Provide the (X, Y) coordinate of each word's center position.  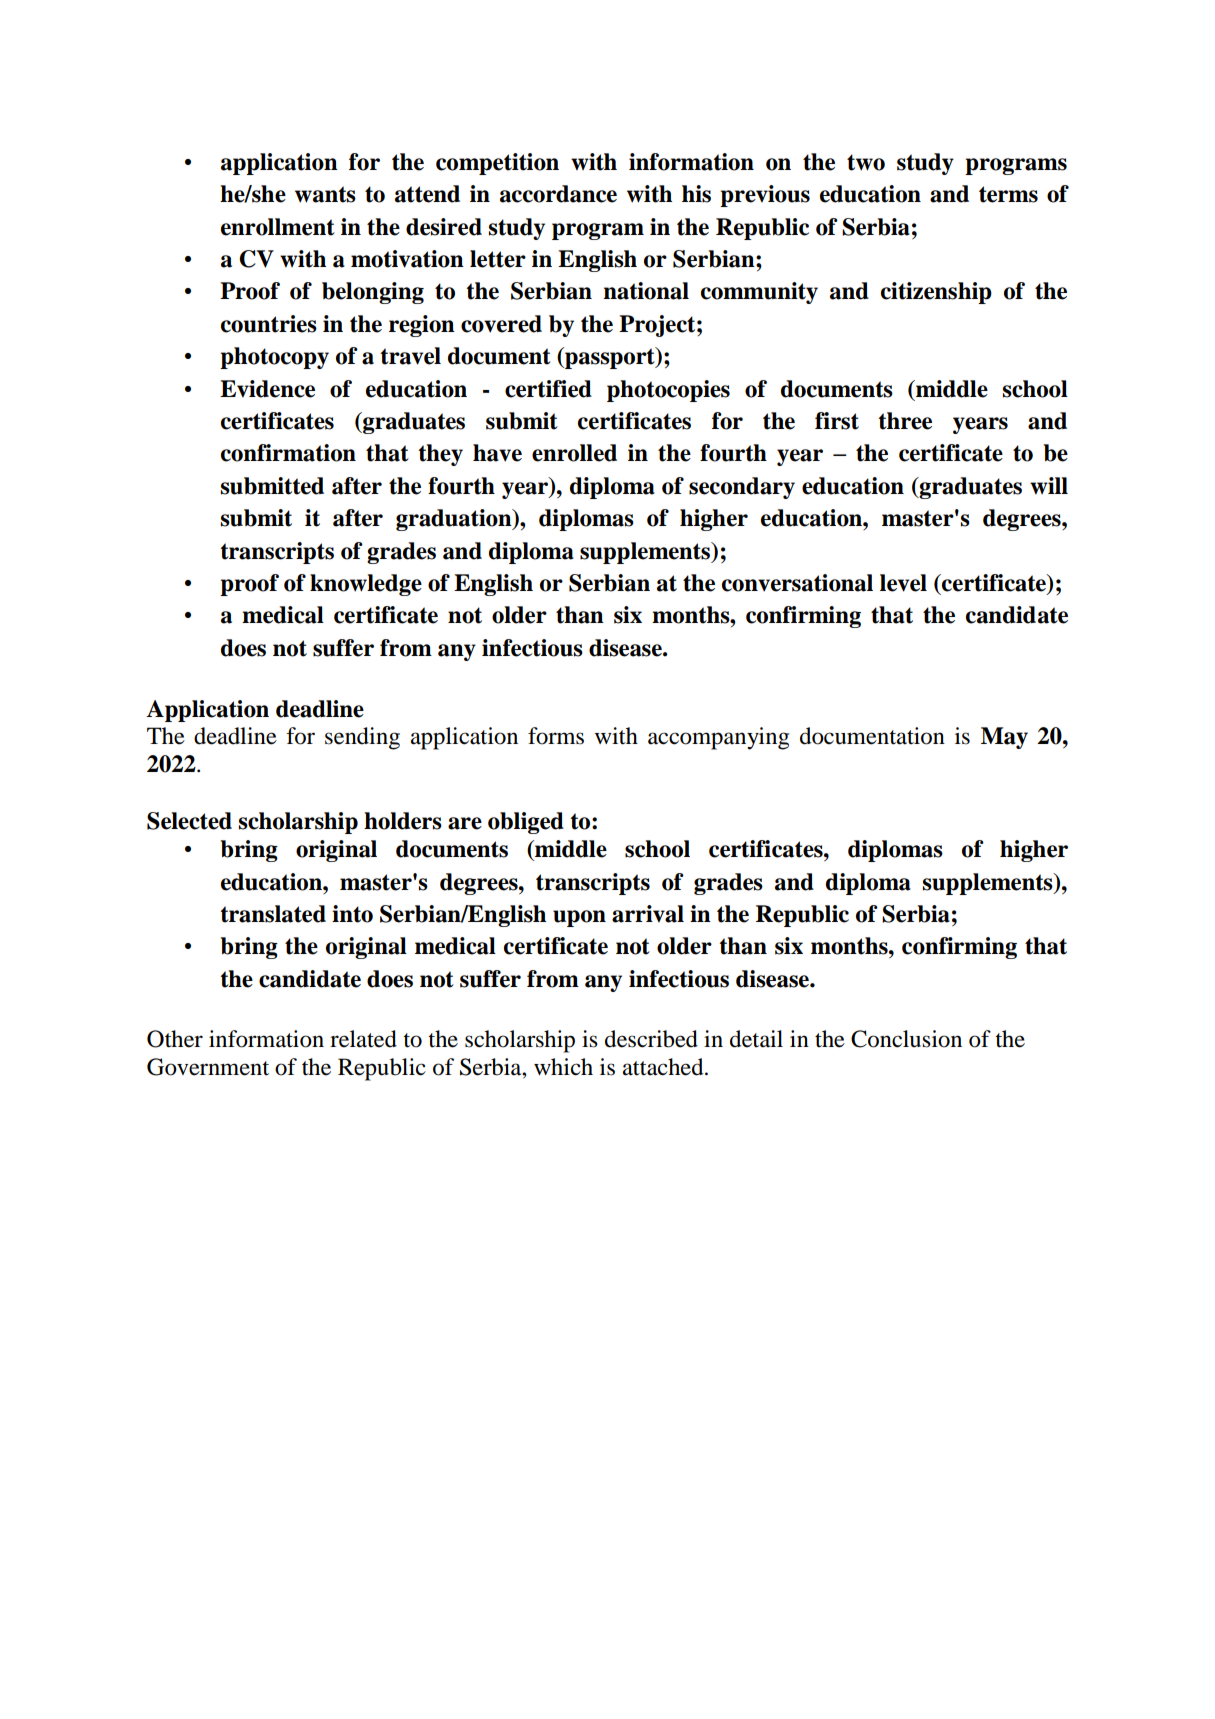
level (903, 583)
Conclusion (906, 1039)
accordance (558, 194)
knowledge (366, 585)
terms (1008, 194)
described (651, 1039)
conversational (797, 583)
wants (325, 194)
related (363, 1039)
